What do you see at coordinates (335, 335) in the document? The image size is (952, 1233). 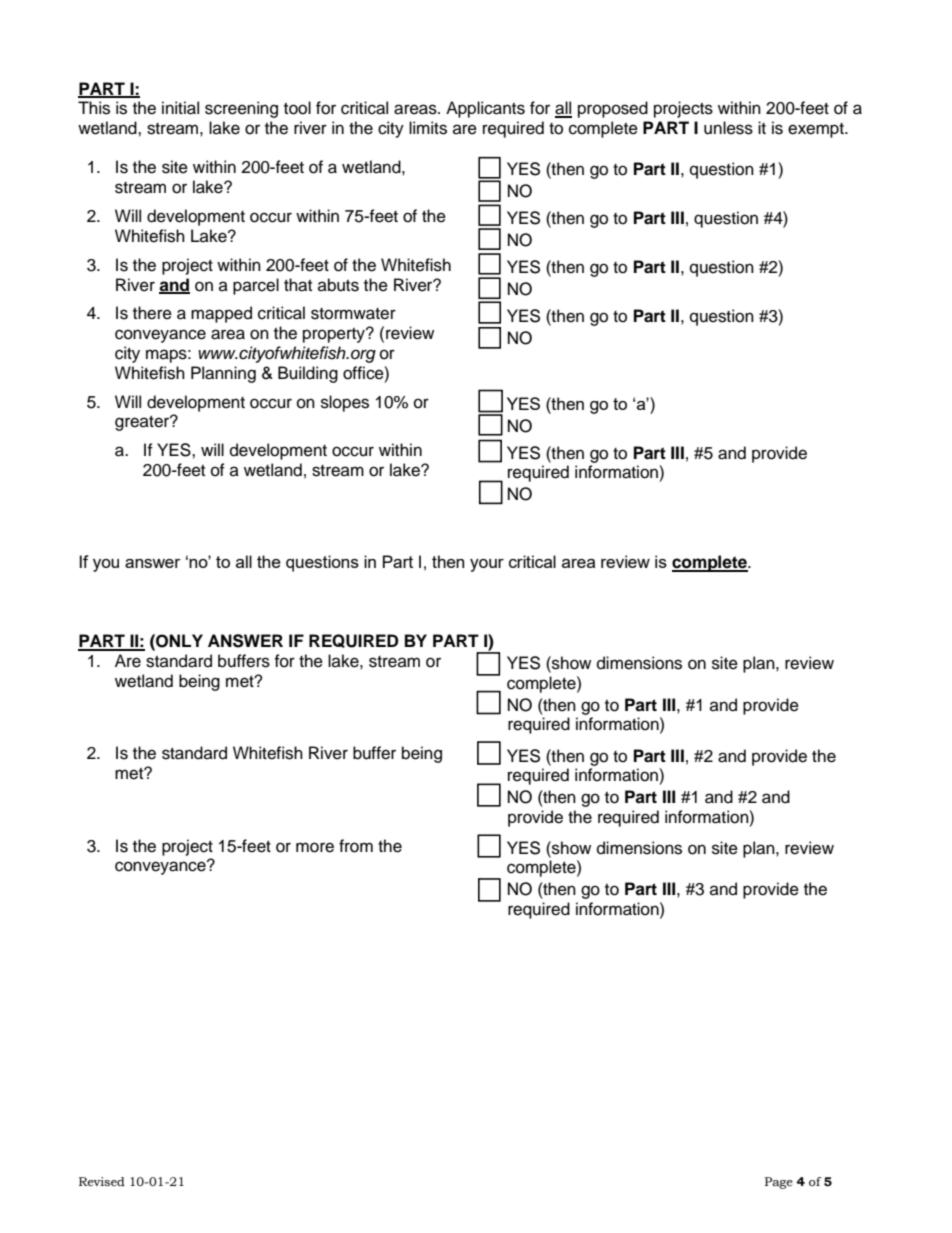 I see `property` at bounding box center [335, 335].
